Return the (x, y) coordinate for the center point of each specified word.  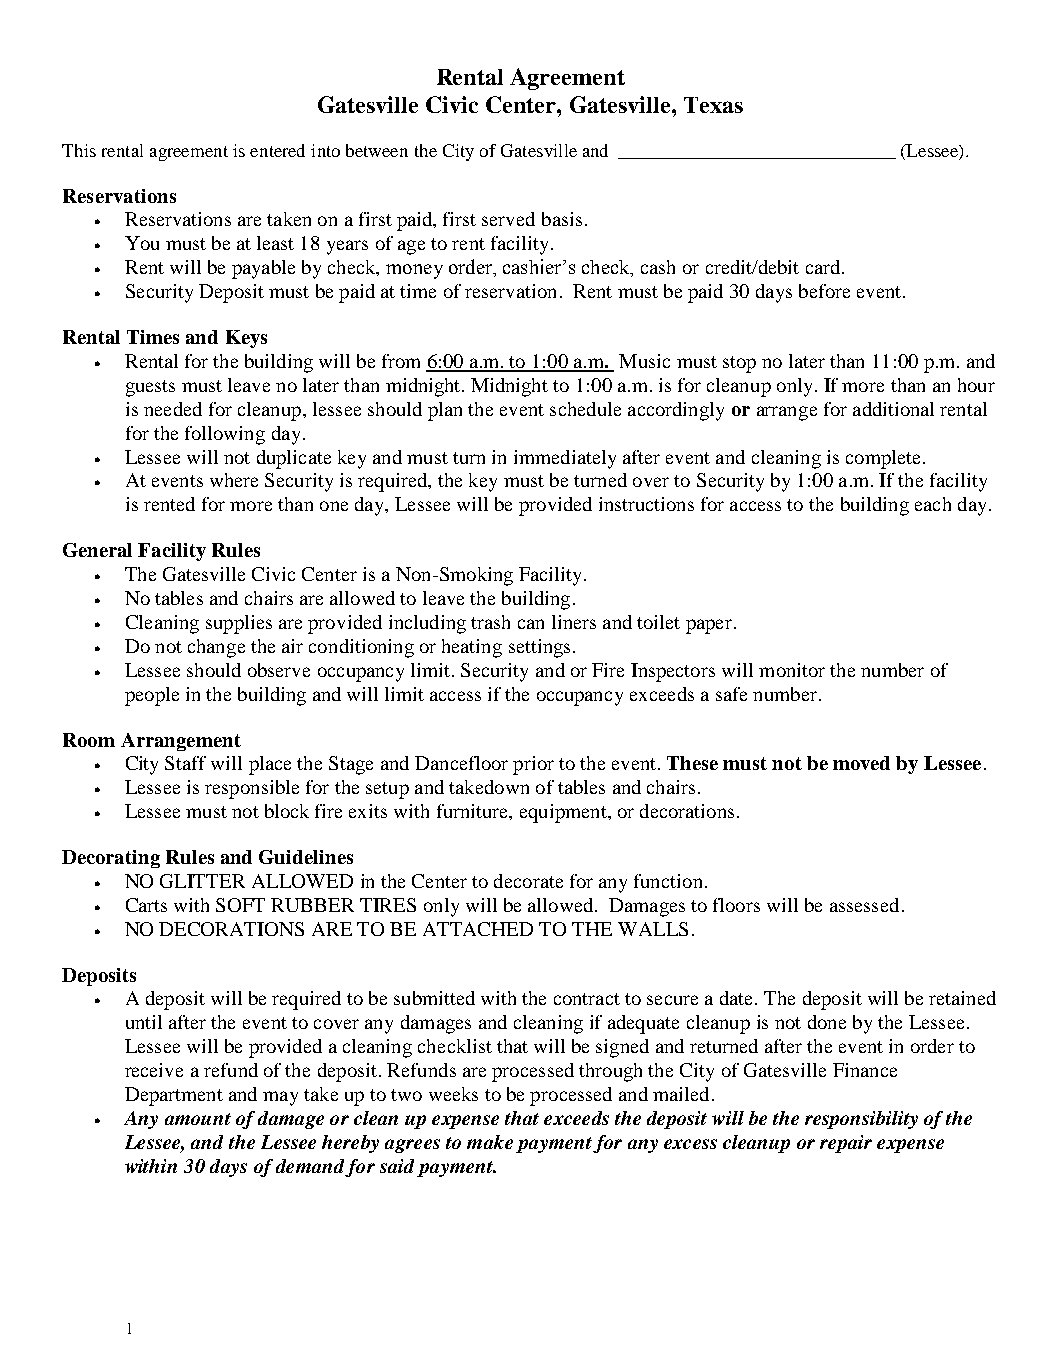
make (490, 1142)
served (508, 219)
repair (846, 1144)
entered (277, 150)
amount (198, 1119)
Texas (713, 105)
